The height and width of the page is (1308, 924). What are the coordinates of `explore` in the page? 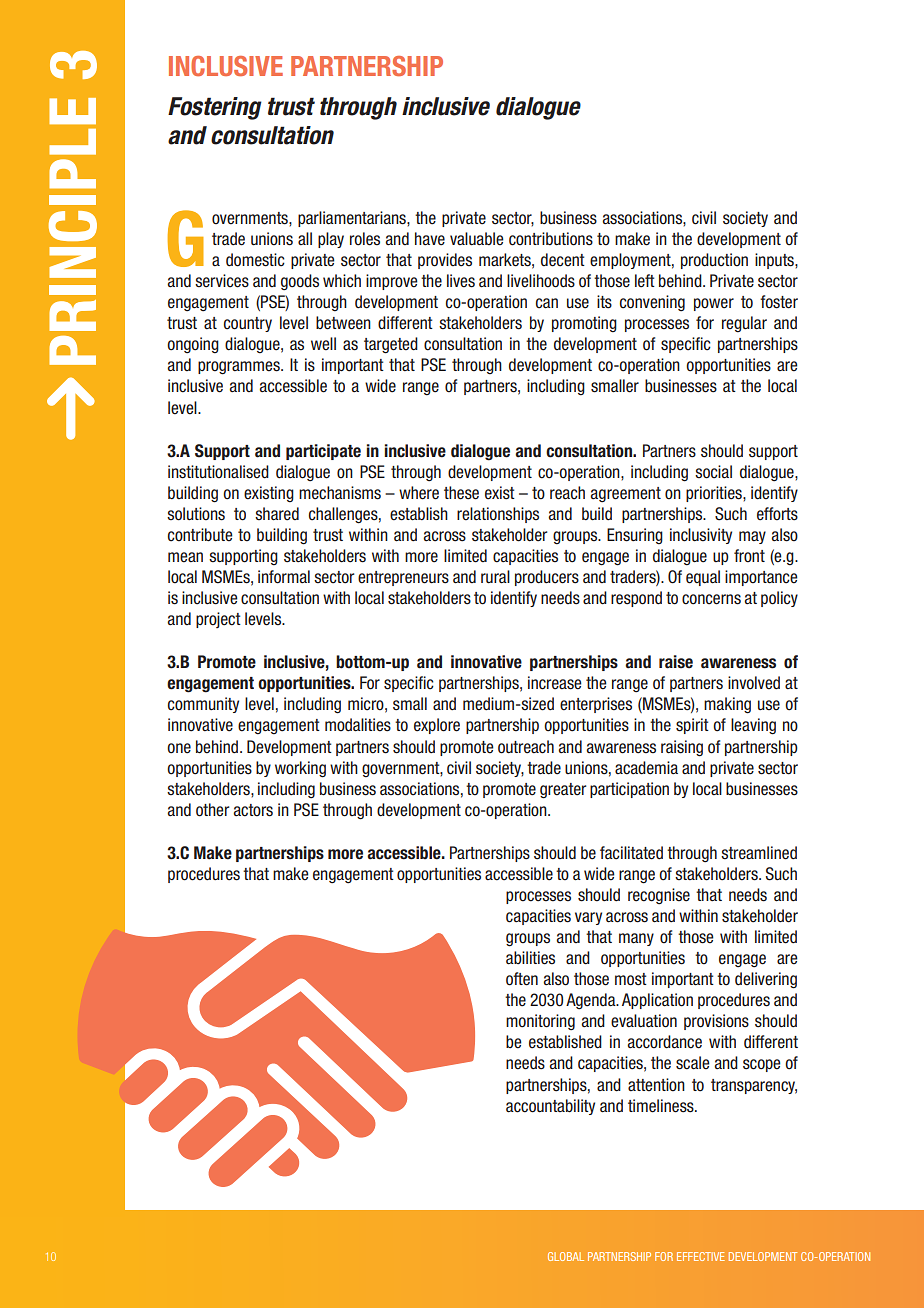 It's located at (437, 726).
